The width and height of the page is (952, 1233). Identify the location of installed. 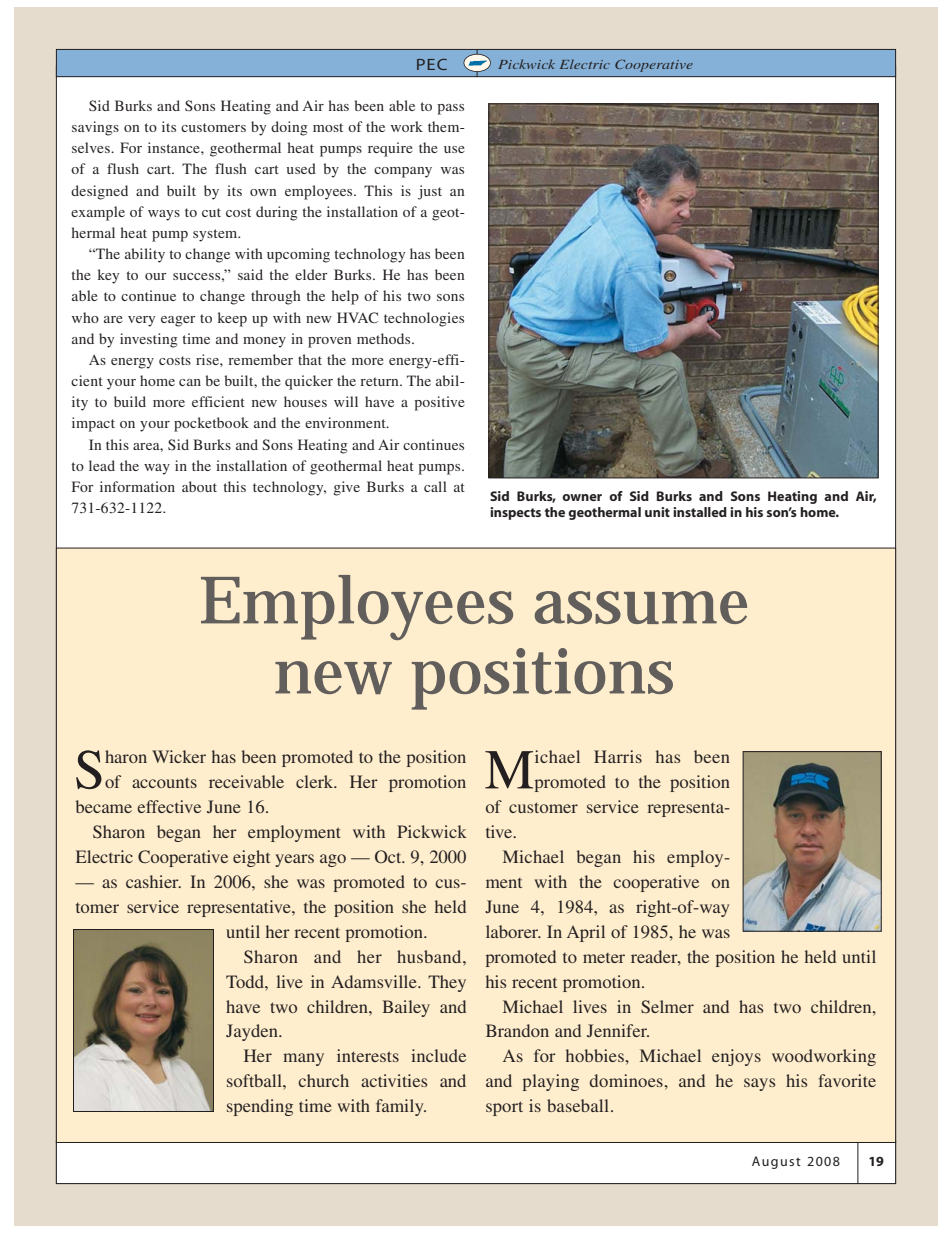
(700, 512).
